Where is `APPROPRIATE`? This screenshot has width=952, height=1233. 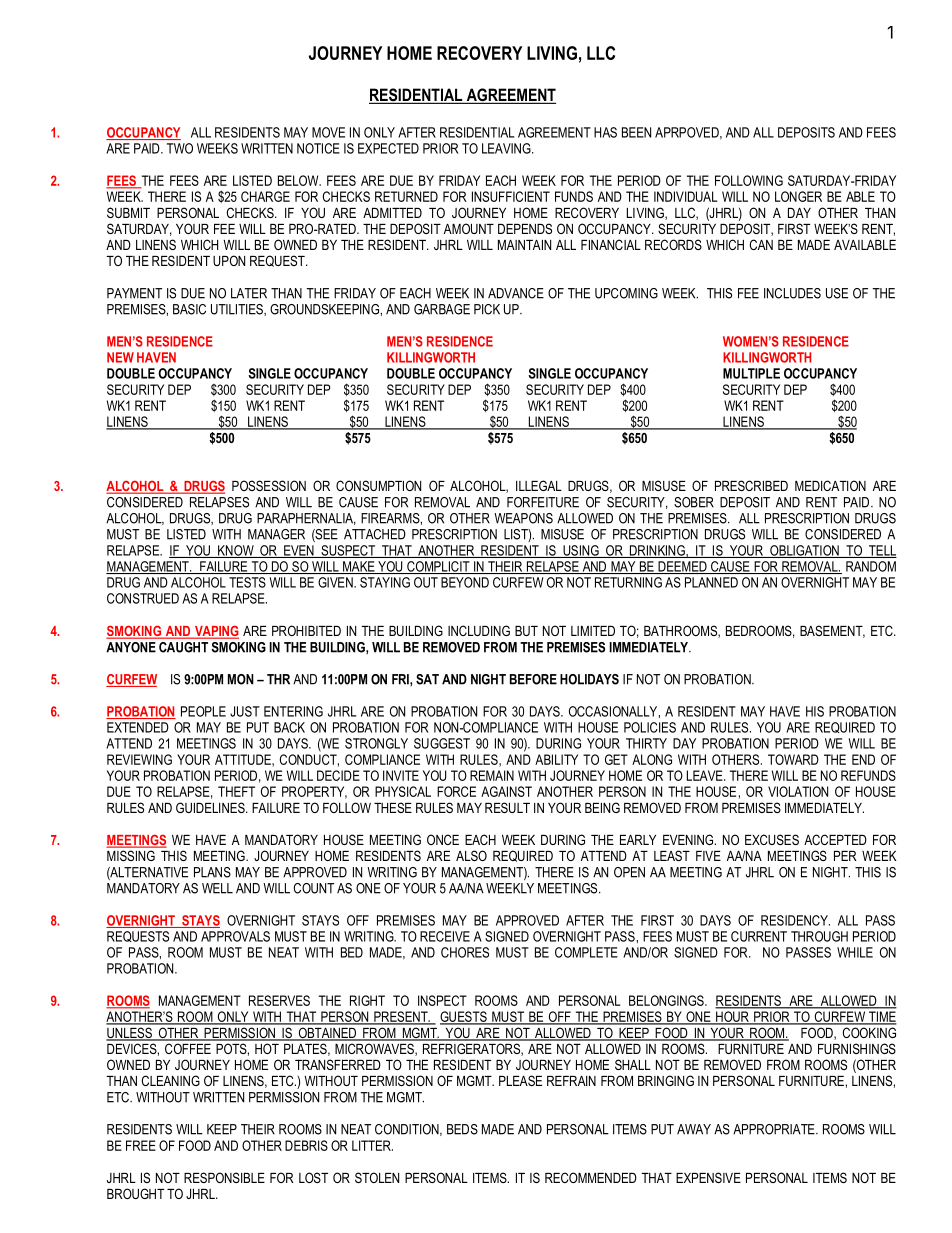
APPROPRIATE is located at coordinates (775, 1129).
